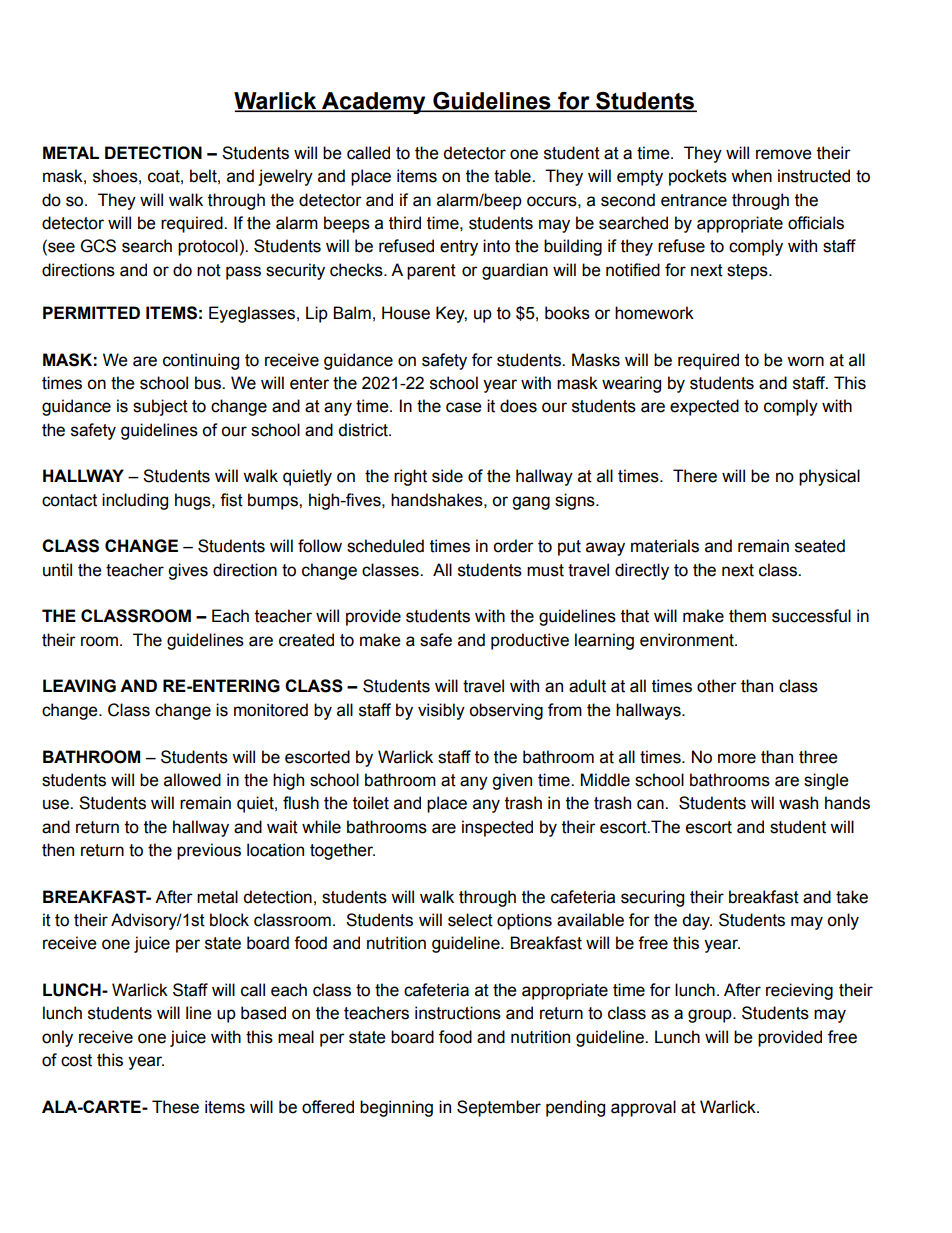  What do you see at coordinates (513, 176) in the screenshot?
I see `table` at bounding box center [513, 176].
